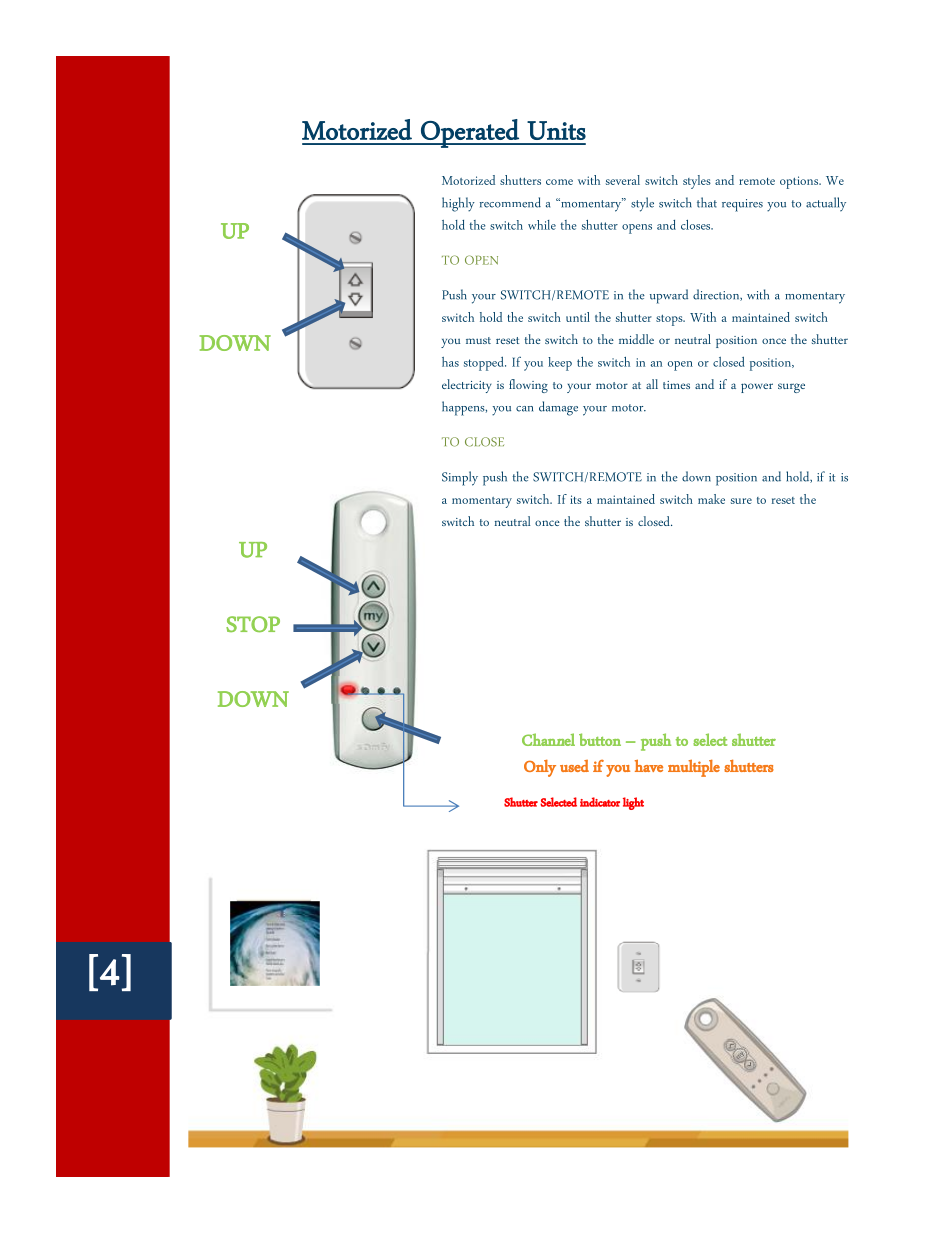 The image size is (952, 1233). I want to click on Only, so click(540, 768).
